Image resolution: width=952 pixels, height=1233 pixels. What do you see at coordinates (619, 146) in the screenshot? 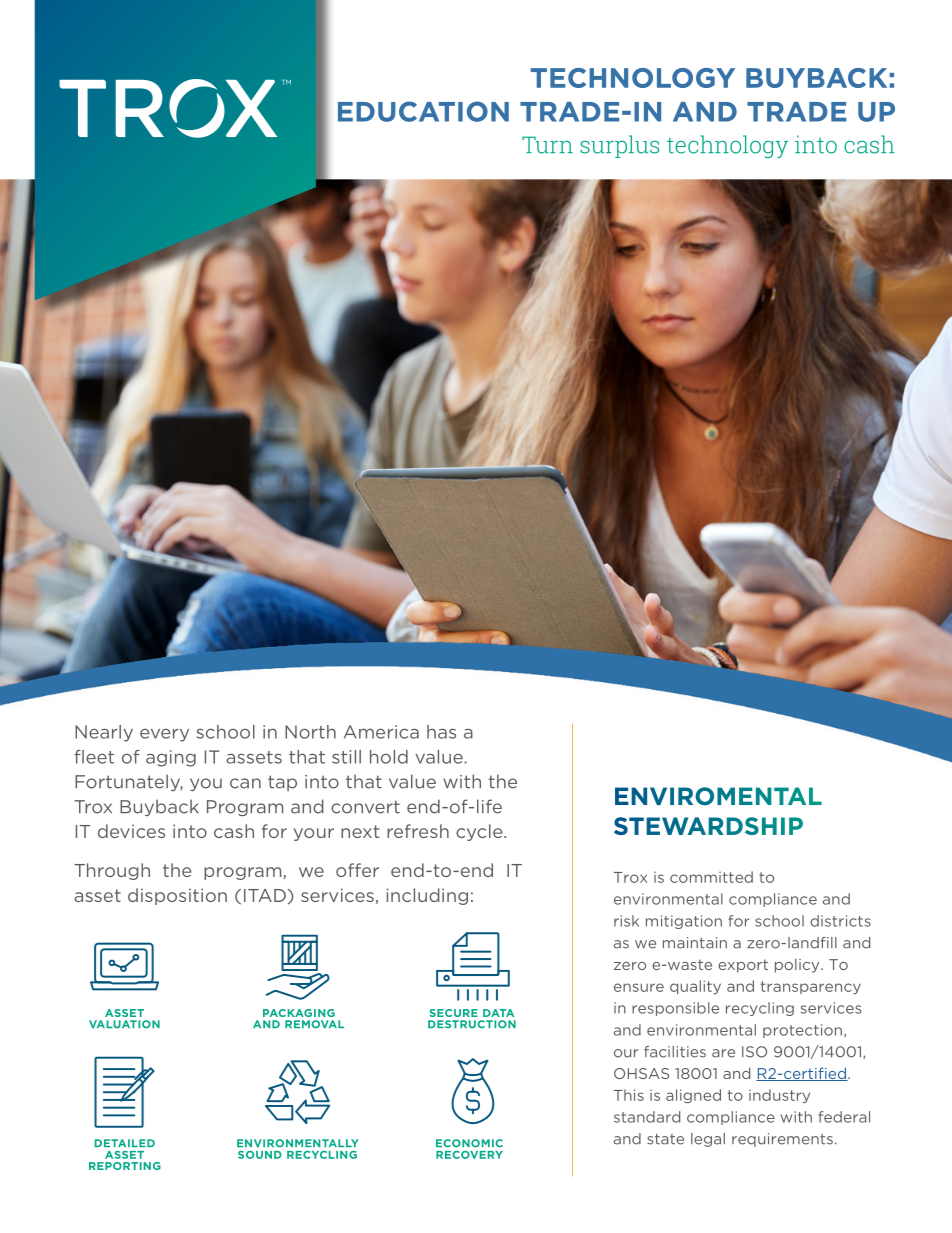
I see `surplus` at bounding box center [619, 146].
